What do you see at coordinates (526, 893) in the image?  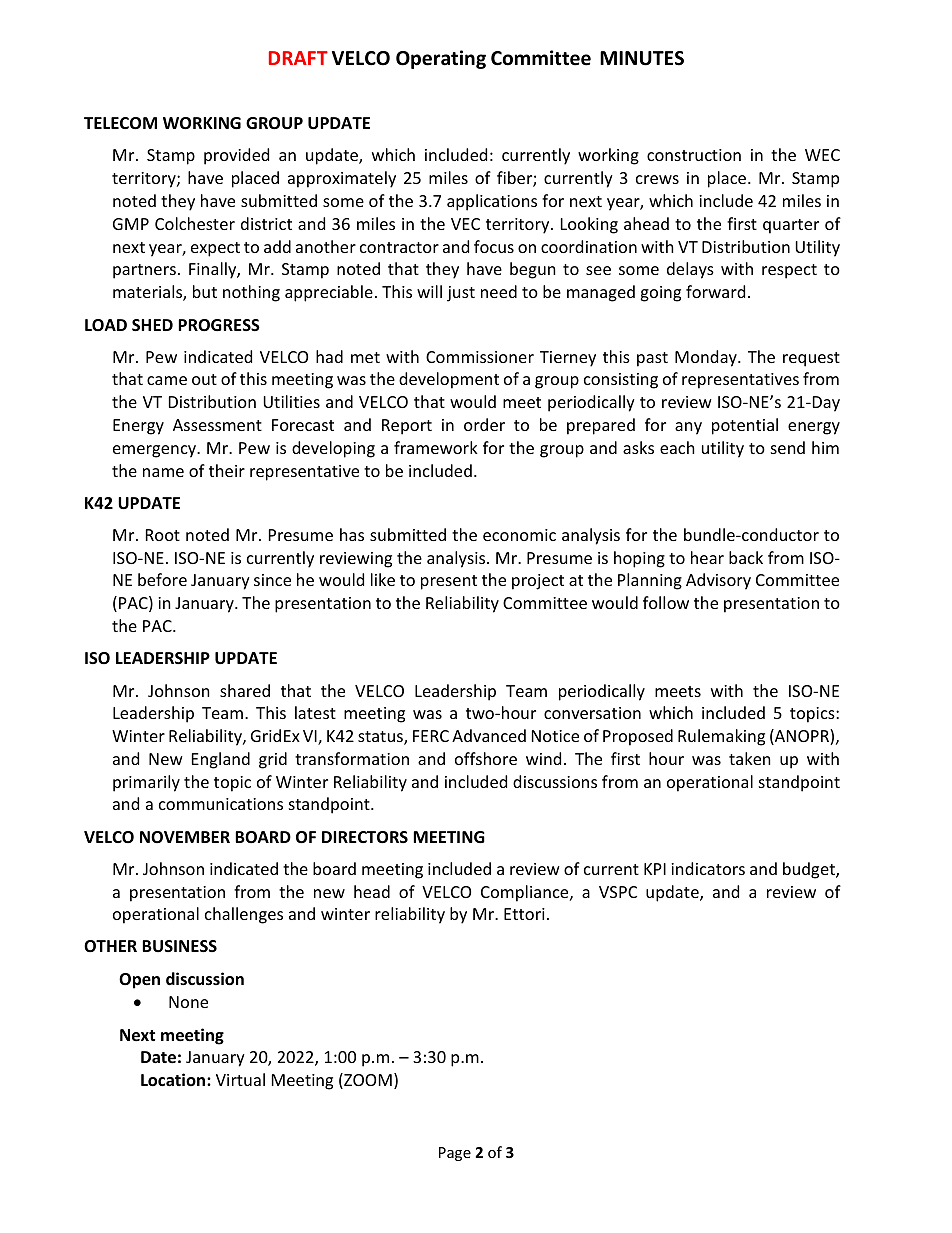 I see `Compliance` at bounding box center [526, 893].
